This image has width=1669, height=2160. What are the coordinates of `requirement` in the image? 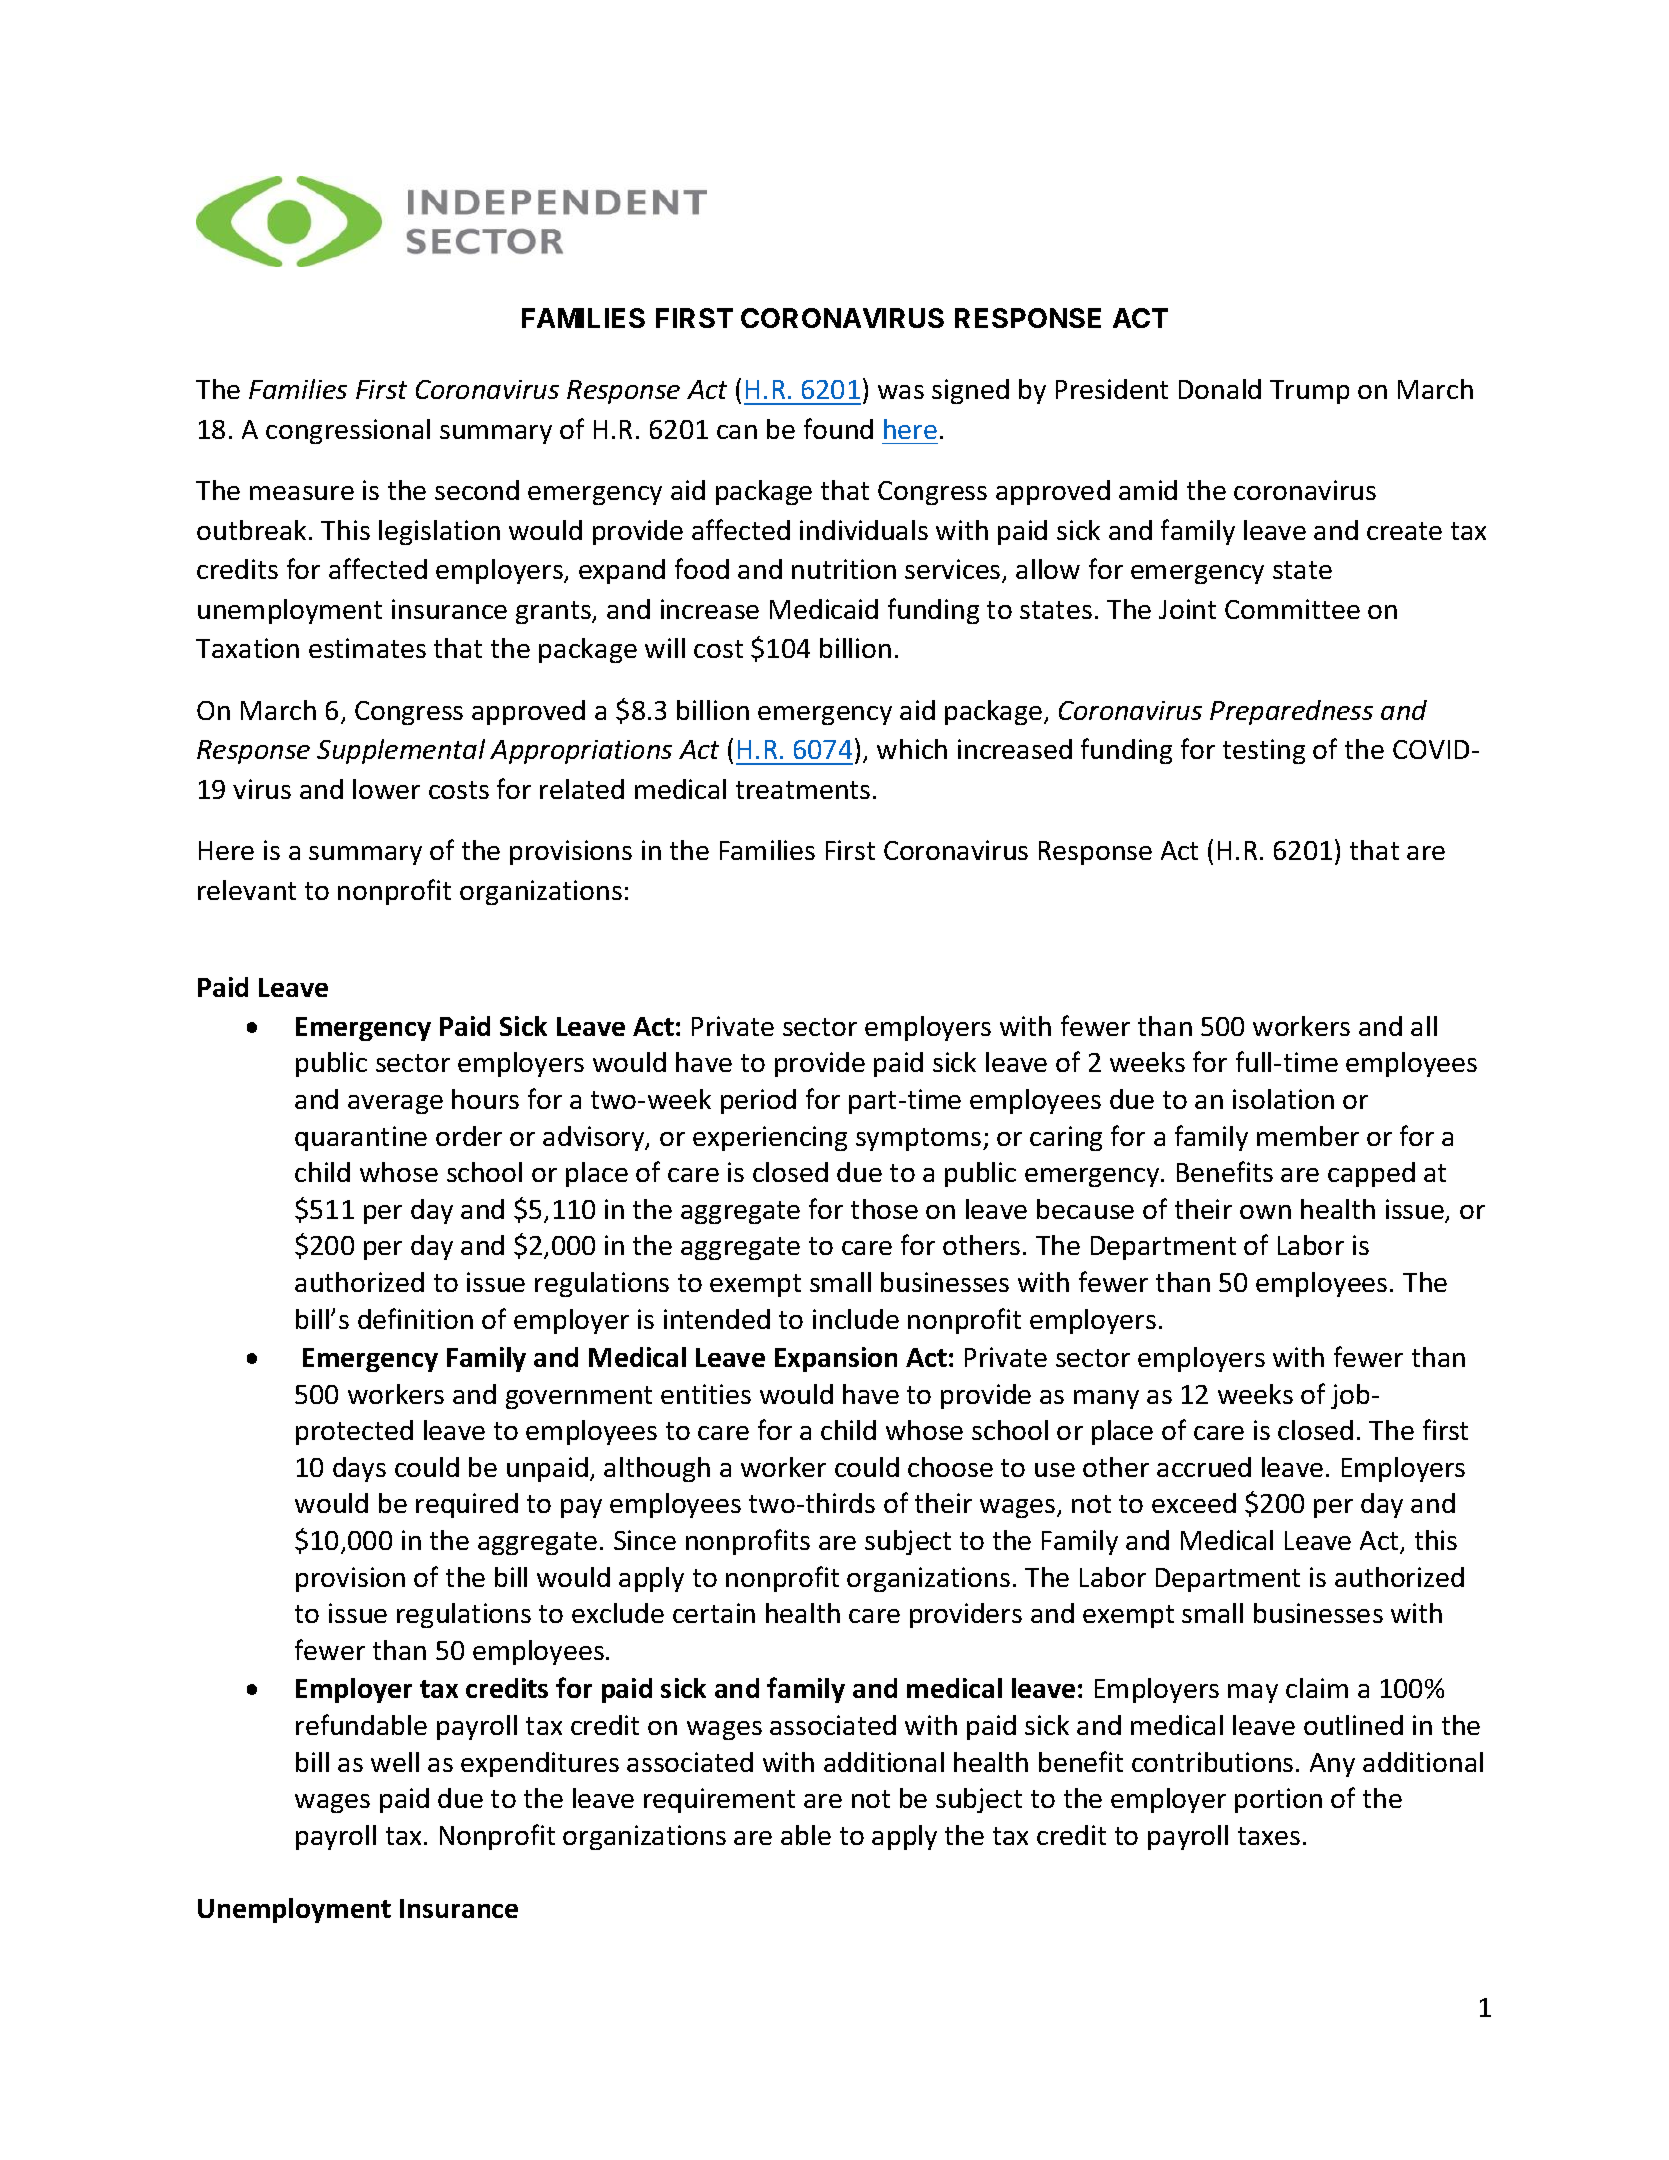 It's located at (719, 1800).
